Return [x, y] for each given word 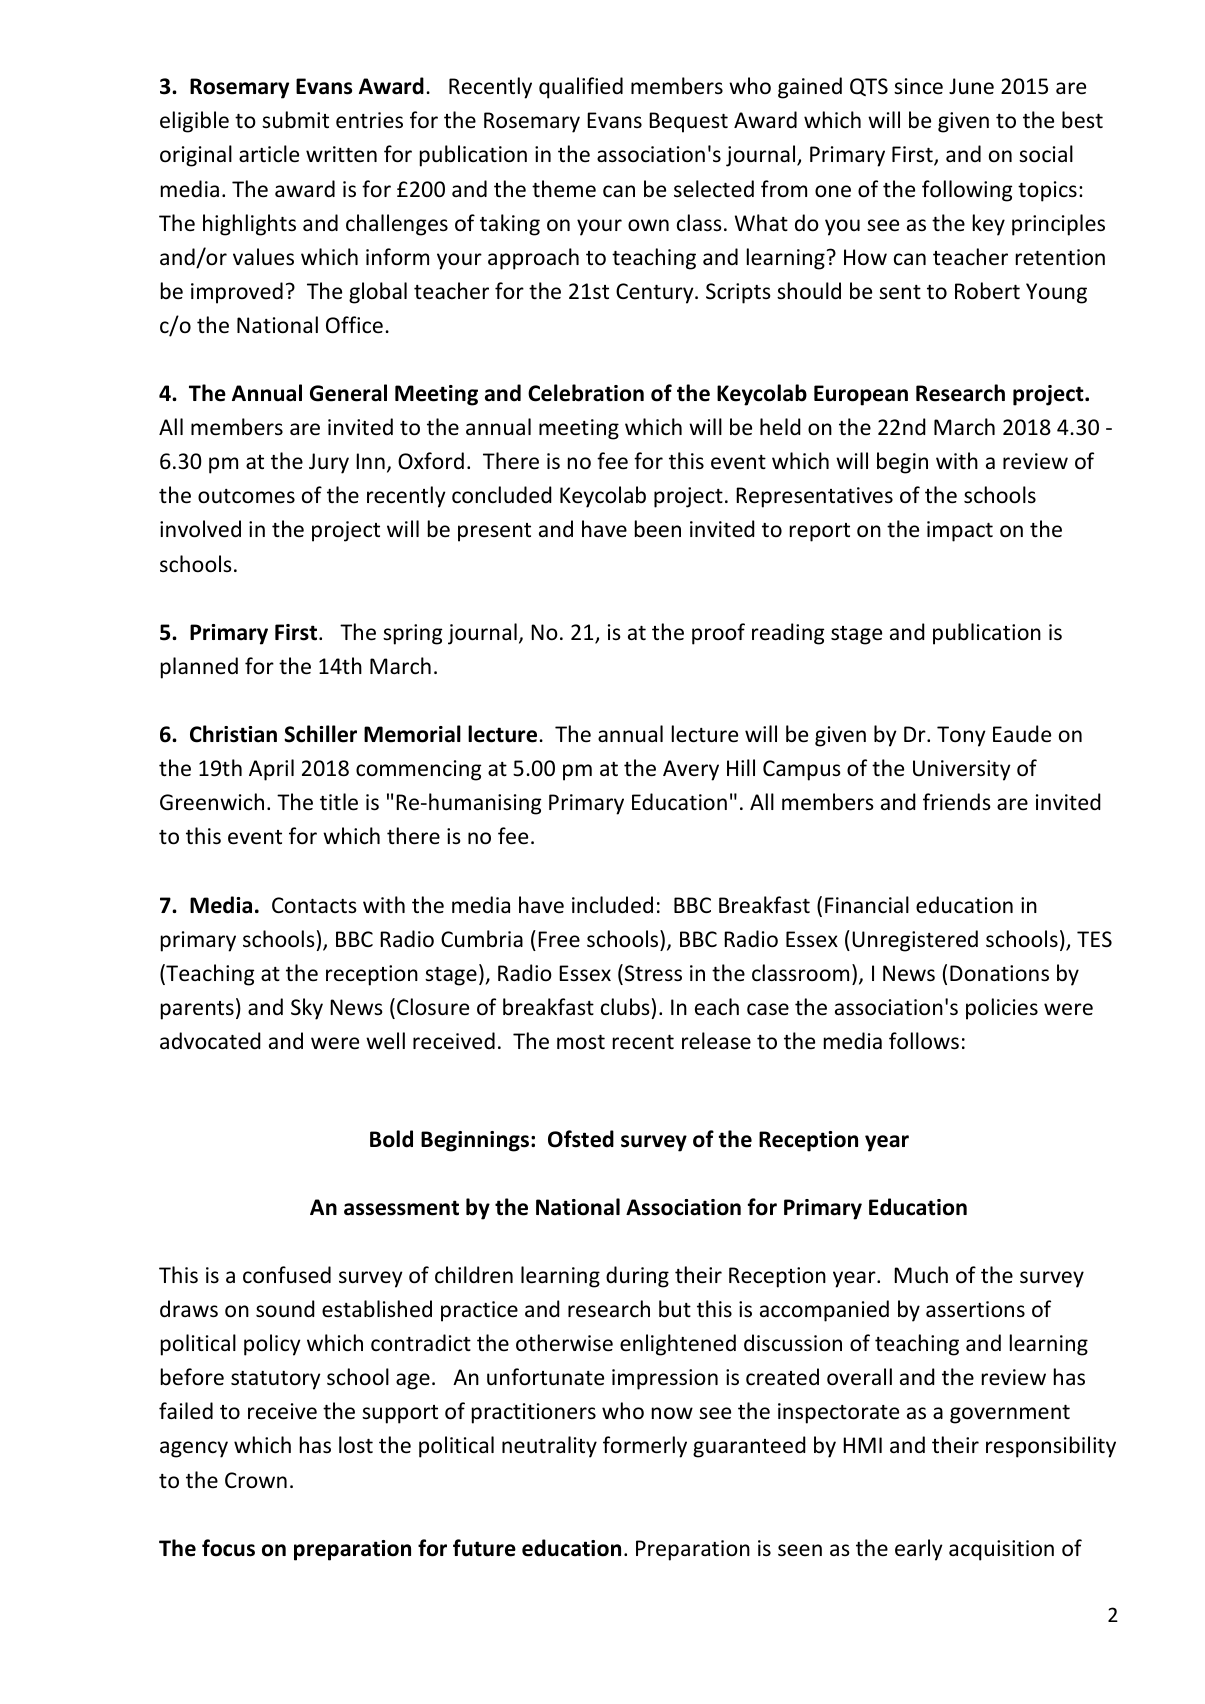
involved [200, 529]
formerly [645, 1447]
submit [295, 119]
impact [960, 531]
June [971, 86]
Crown [256, 1480]
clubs [625, 1007]
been [658, 529]
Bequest [688, 122]
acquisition [1001, 1550]
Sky [307, 1009]
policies [1002, 1009]
